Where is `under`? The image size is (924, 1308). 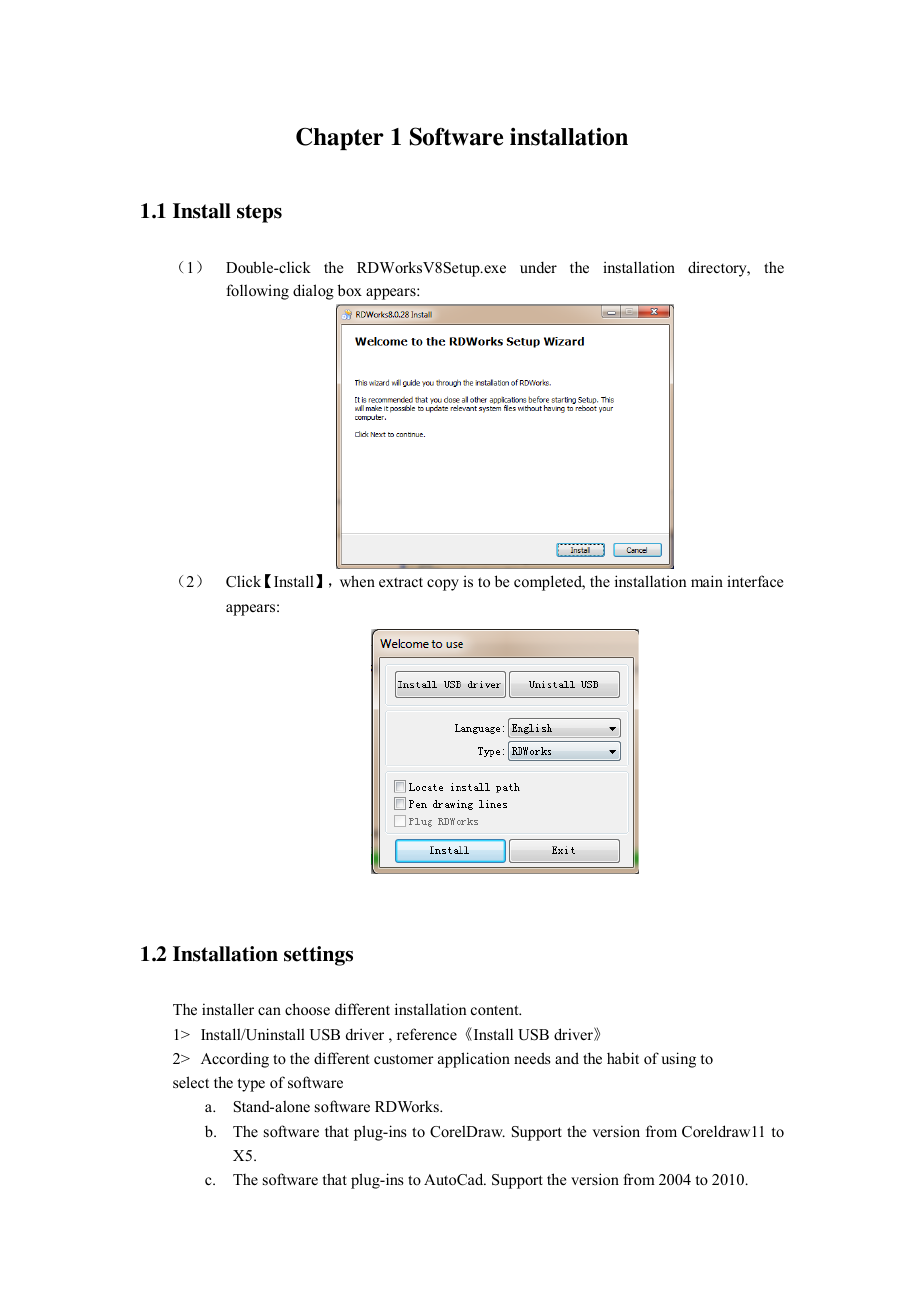 under is located at coordinates (538, 267).
